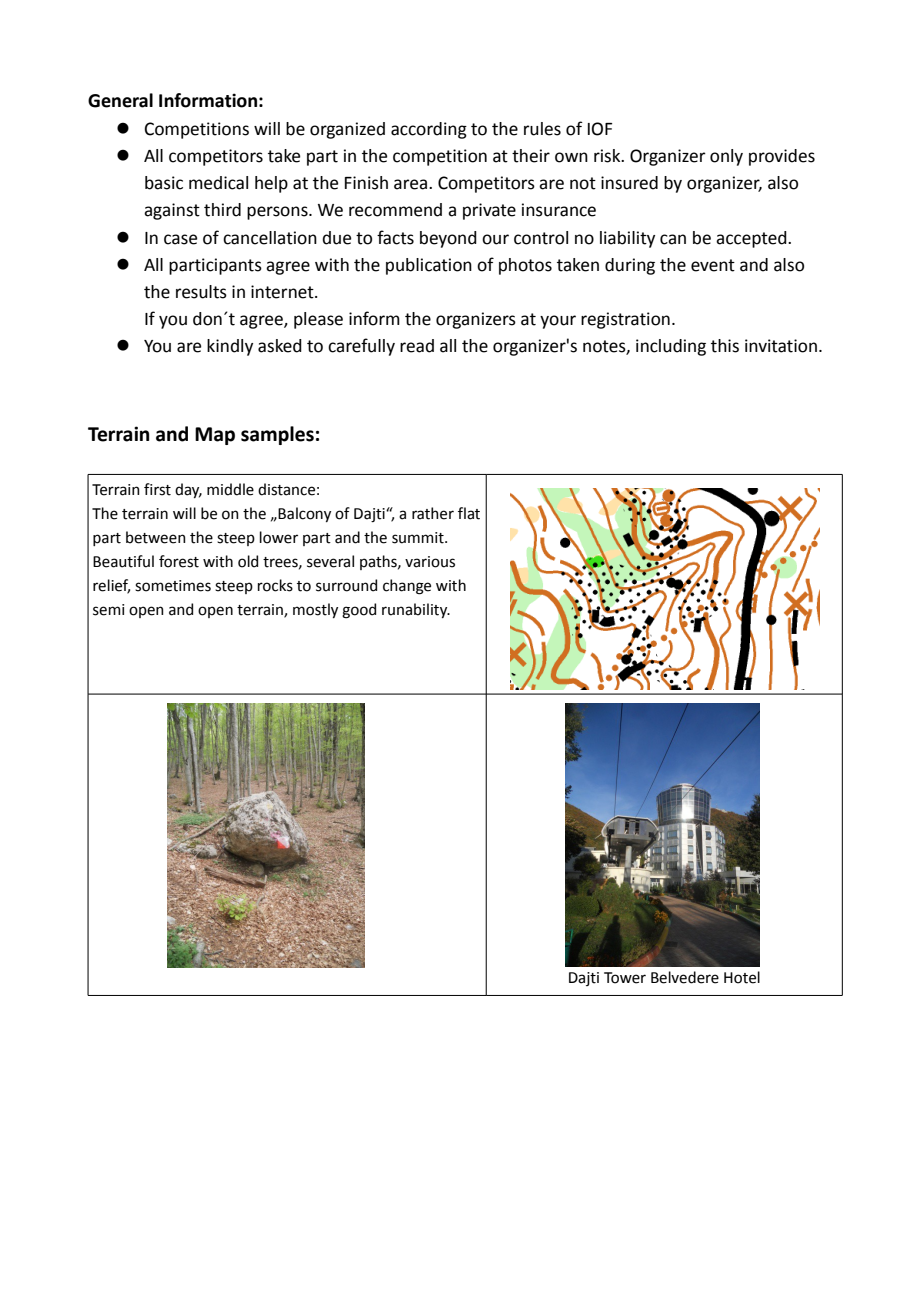  What do you see at coordinates (120, 100) in the screenshot?
I see `General` at bounding box center [120, 100].
